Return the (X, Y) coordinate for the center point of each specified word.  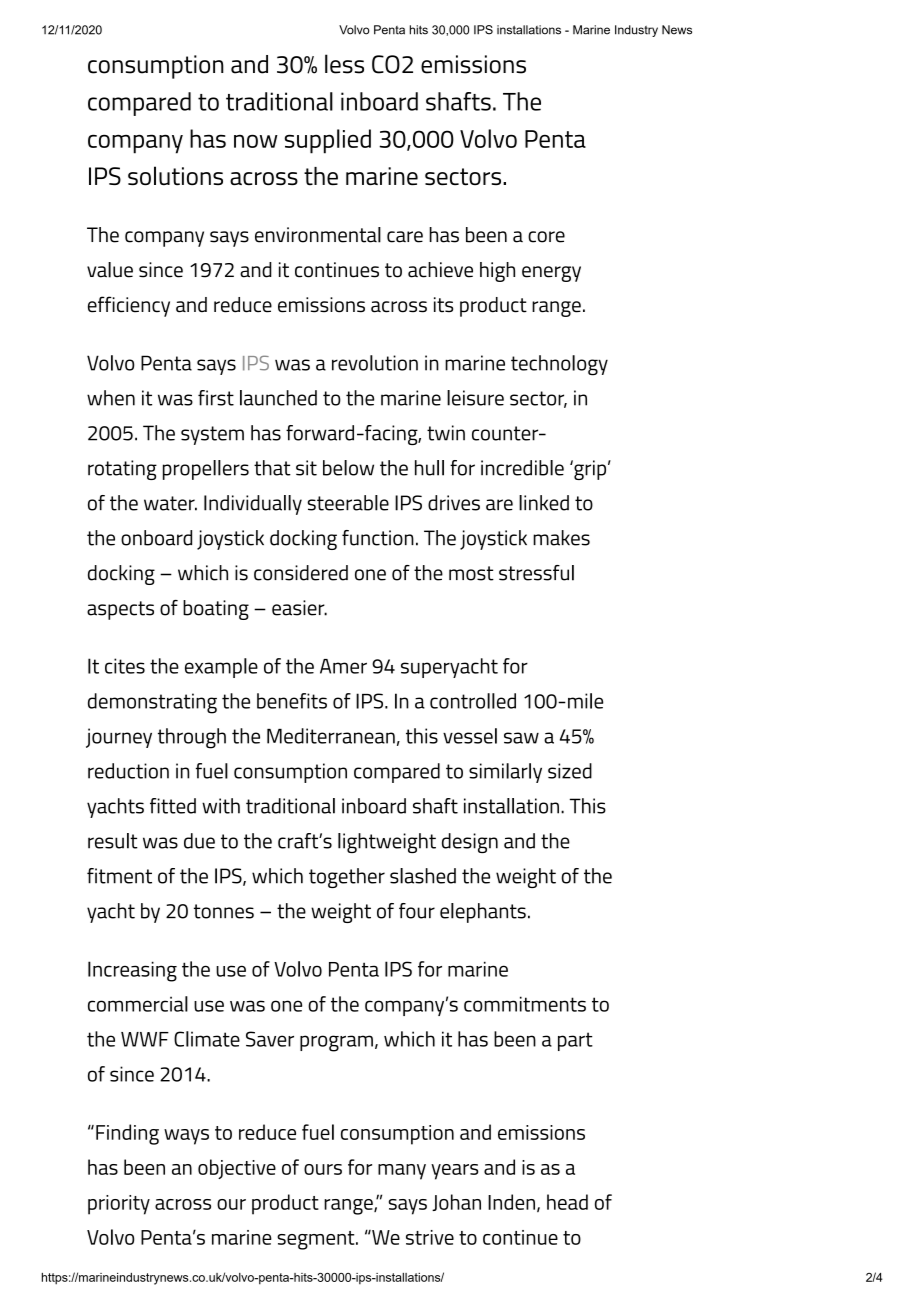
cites (125, 666)
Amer (343, 666)
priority (119, 1205)
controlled (473, 701)
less (344, 64)
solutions (175, 176)
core (546, 237)
